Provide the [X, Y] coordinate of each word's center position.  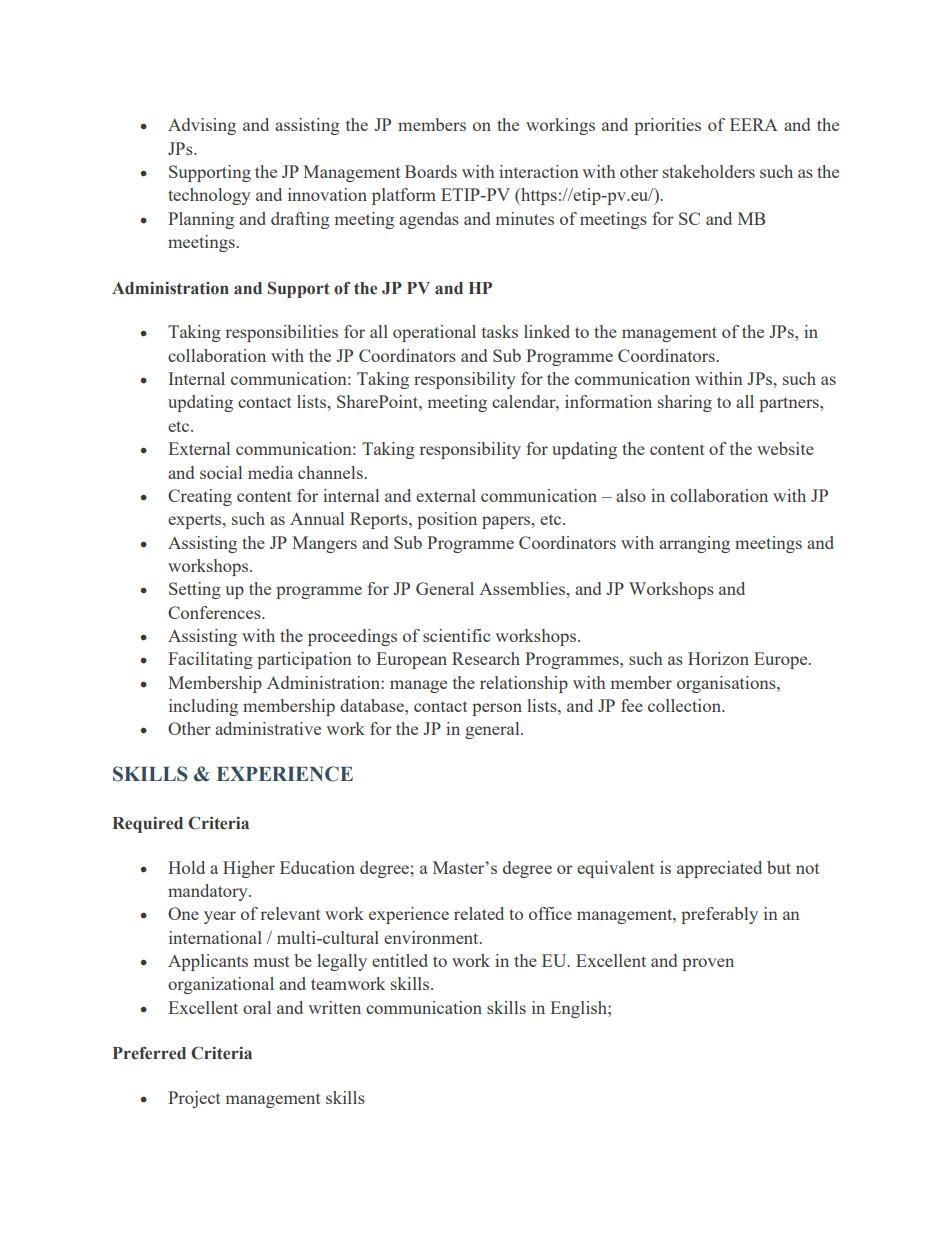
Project [194, 1099]
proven [708, 964]
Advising [202, 126]
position [447, 520]
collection [686, 705]
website [785, 448]
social [221, 472]
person [497, 709]
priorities [667, 126]
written [334, 1007]
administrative [268, 728]
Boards [431, 171]
